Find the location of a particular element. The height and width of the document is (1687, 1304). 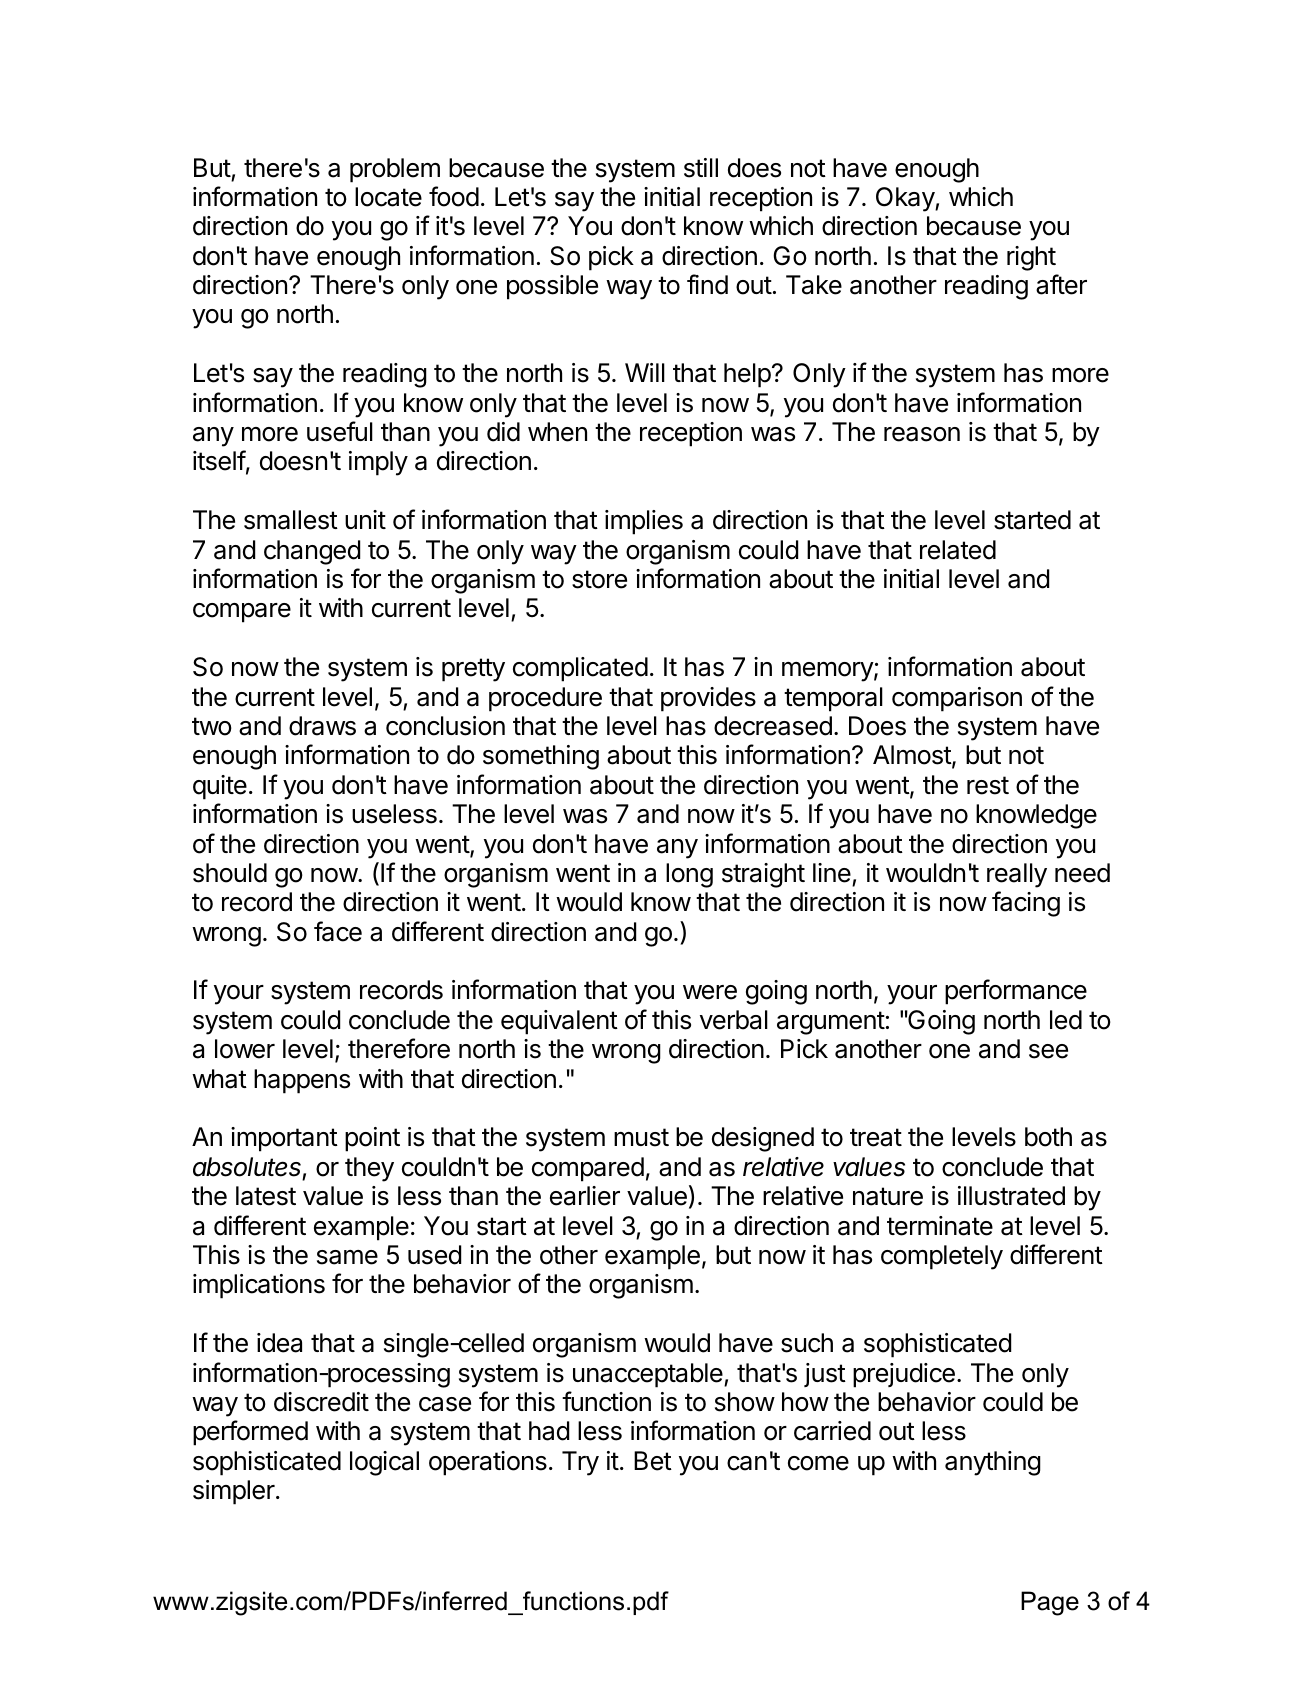

same is located at coordinates (347, 1257).
